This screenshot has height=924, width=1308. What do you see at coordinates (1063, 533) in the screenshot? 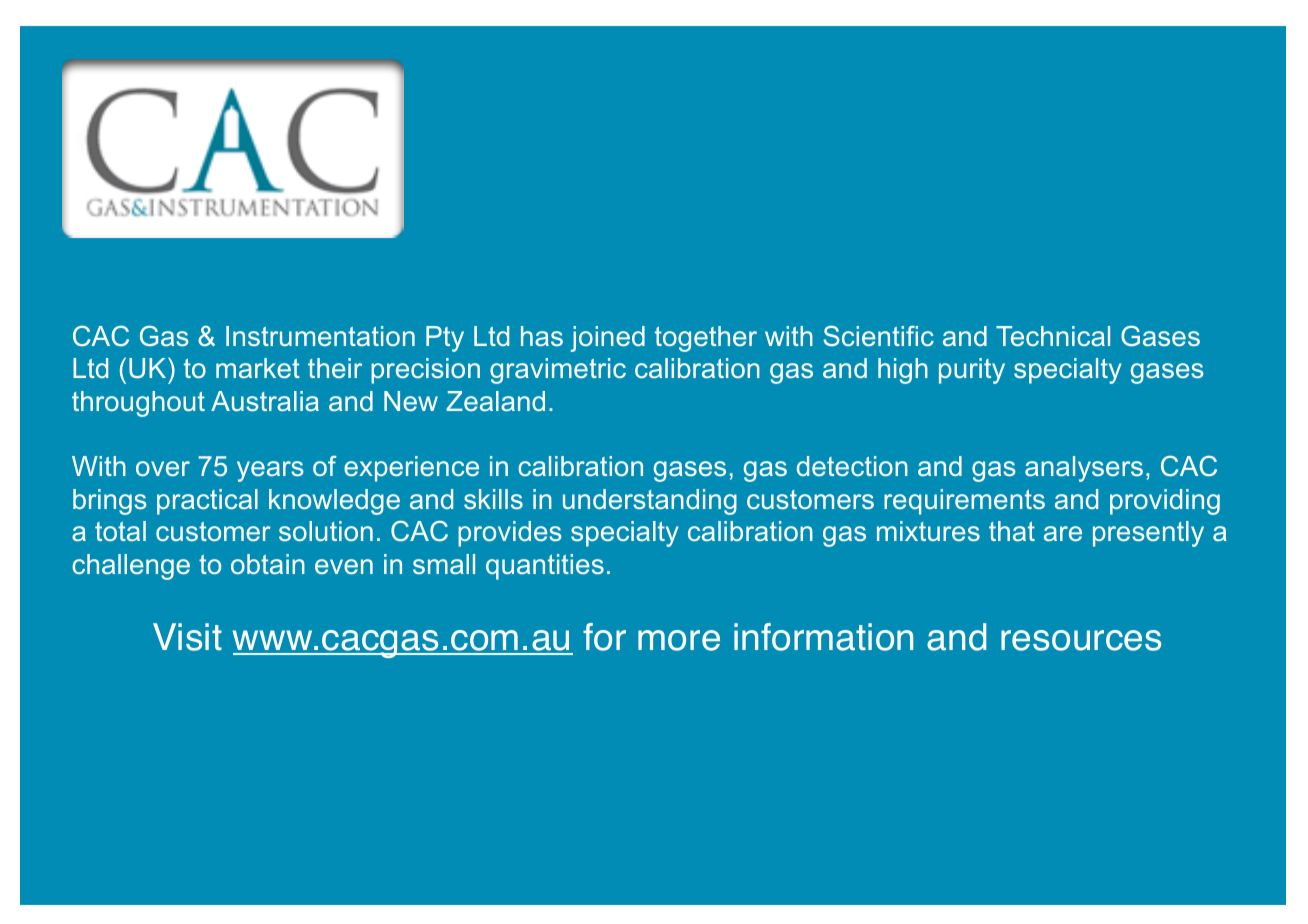
I see `are` at bounding box center [1063, 533].
